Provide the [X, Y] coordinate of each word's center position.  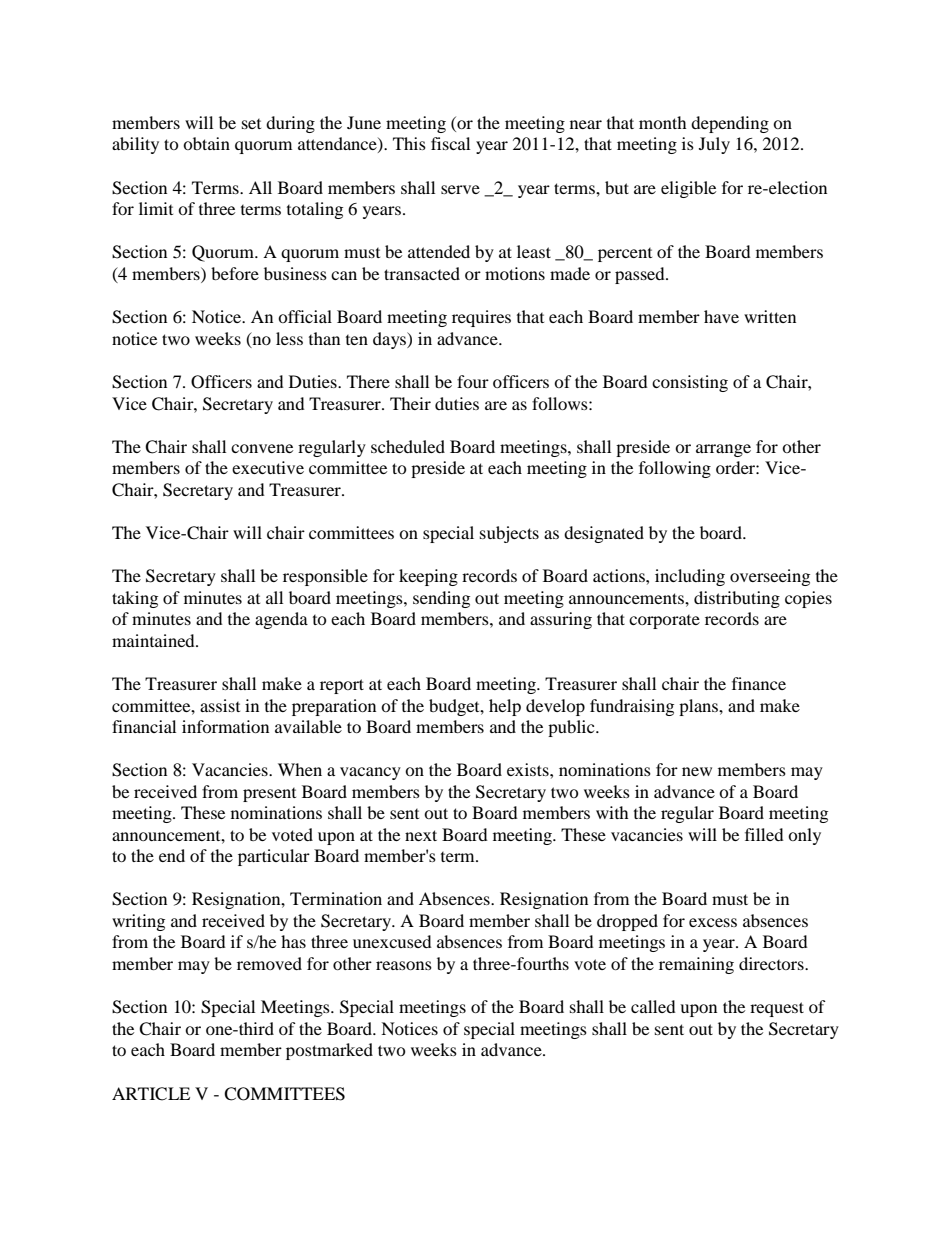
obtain [206, 143]
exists [529, 769]
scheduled [408, 446]
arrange [723, 450]
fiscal [450, 143]
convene [262, 448]
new [697, 771]
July [714, 145]
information [225, 726]
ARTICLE [151, 1094]
